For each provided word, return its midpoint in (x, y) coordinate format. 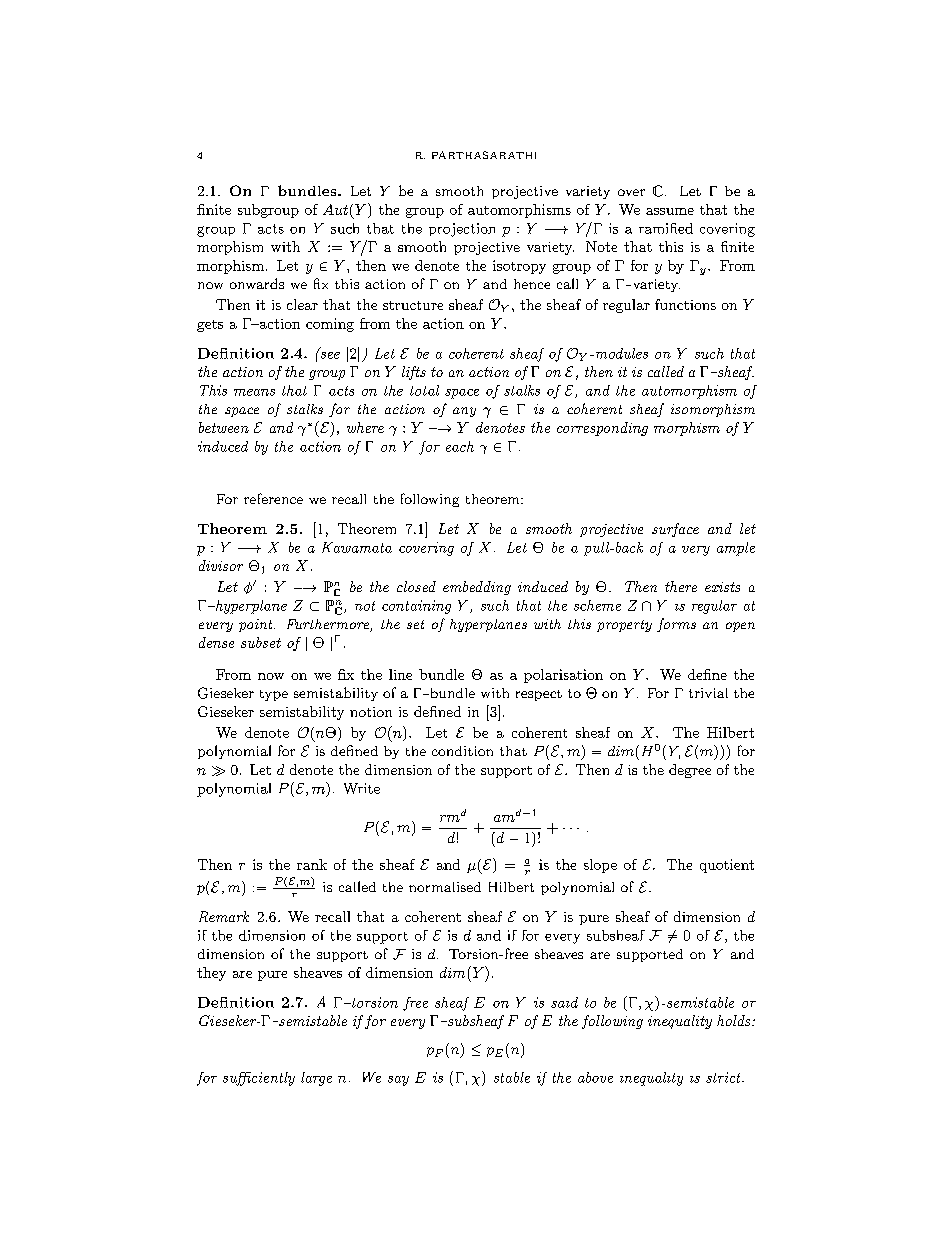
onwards (257, 283)
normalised (445, 887)
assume (670, 211)
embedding (477, 588)
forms (676, 625)
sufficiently (259, 1079)
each (460, 446)
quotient (727, 866)
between (224, 427)
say (398, 1081)
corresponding (602, 429)
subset (261, 642)
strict (724, 1077)
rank (312, 864)
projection (462, 230)
